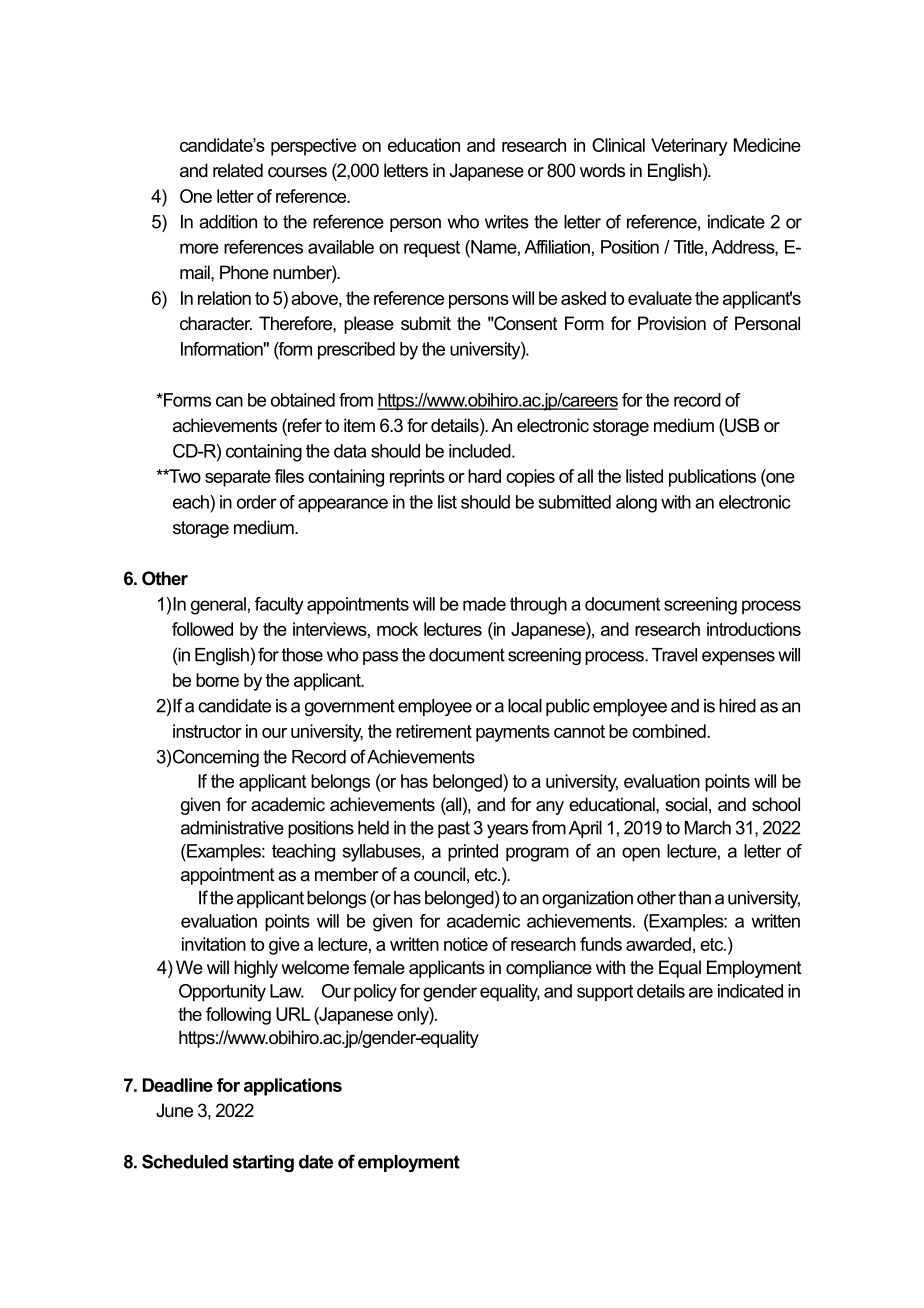  Describe the element at coordinates (263, 1163) in the screenshot. I see `starting` at that location.
